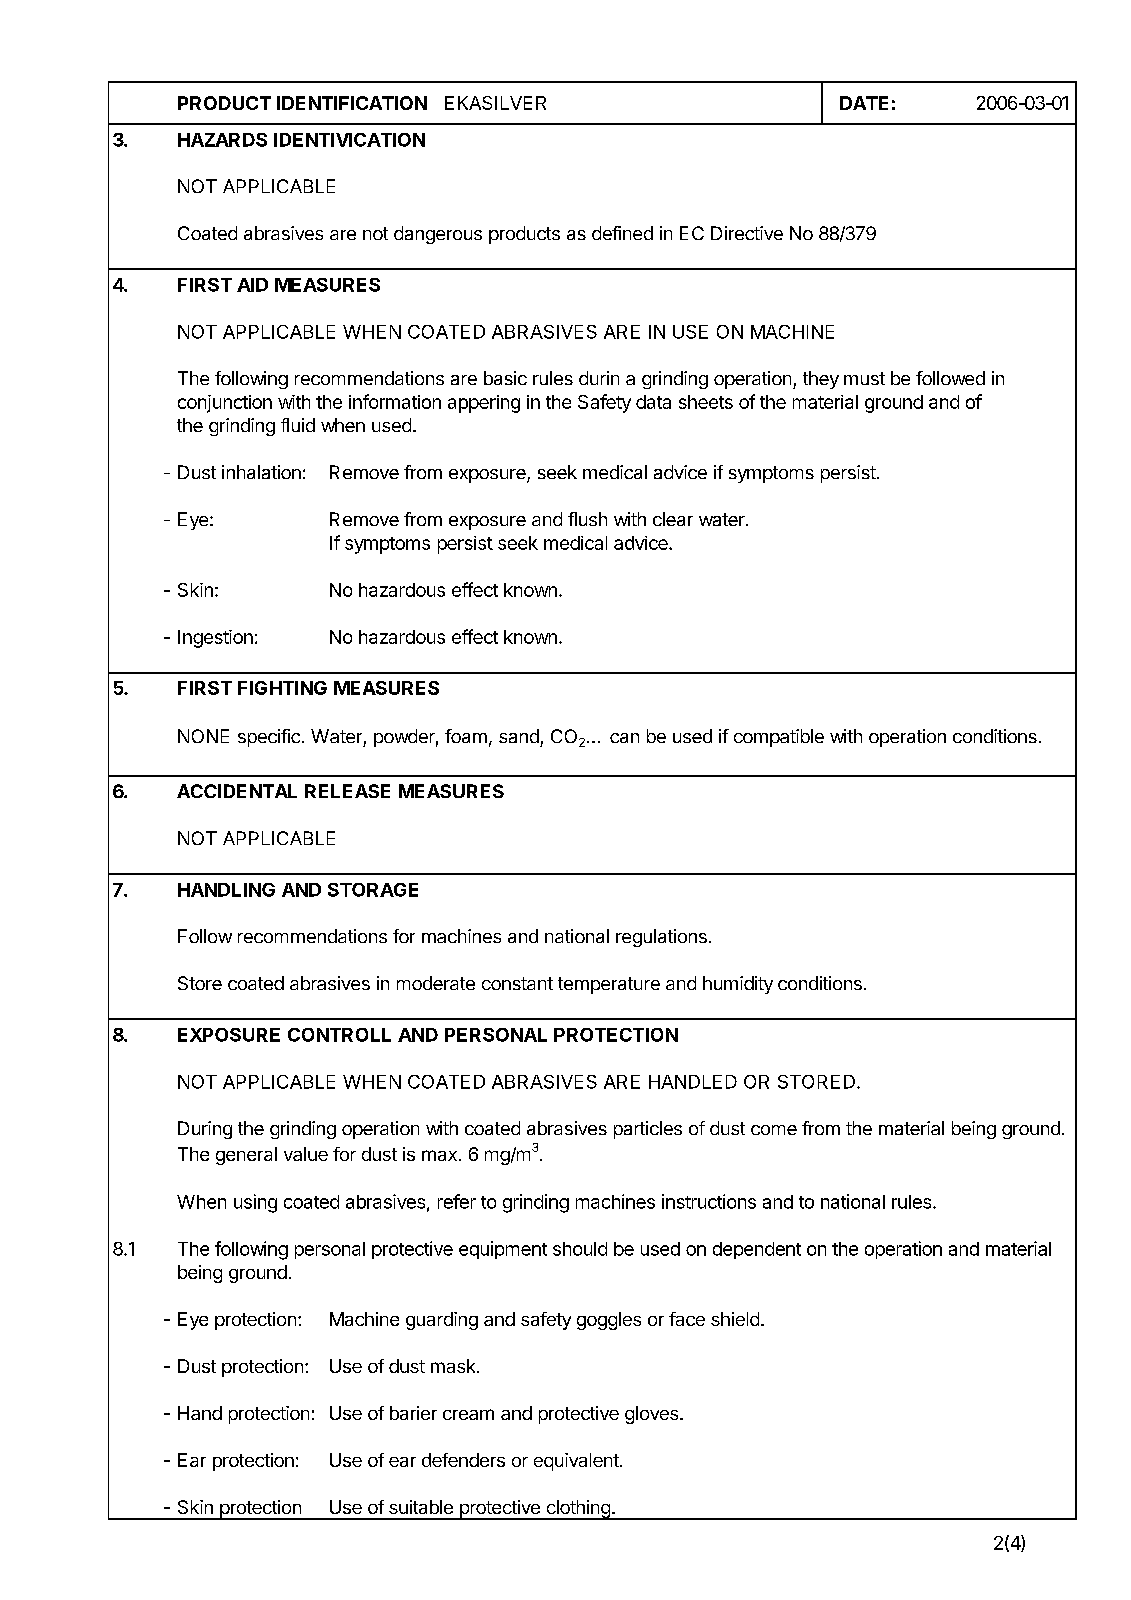 This page has width=1131, height=1600. I want to click on defined, so click(622, 233).
